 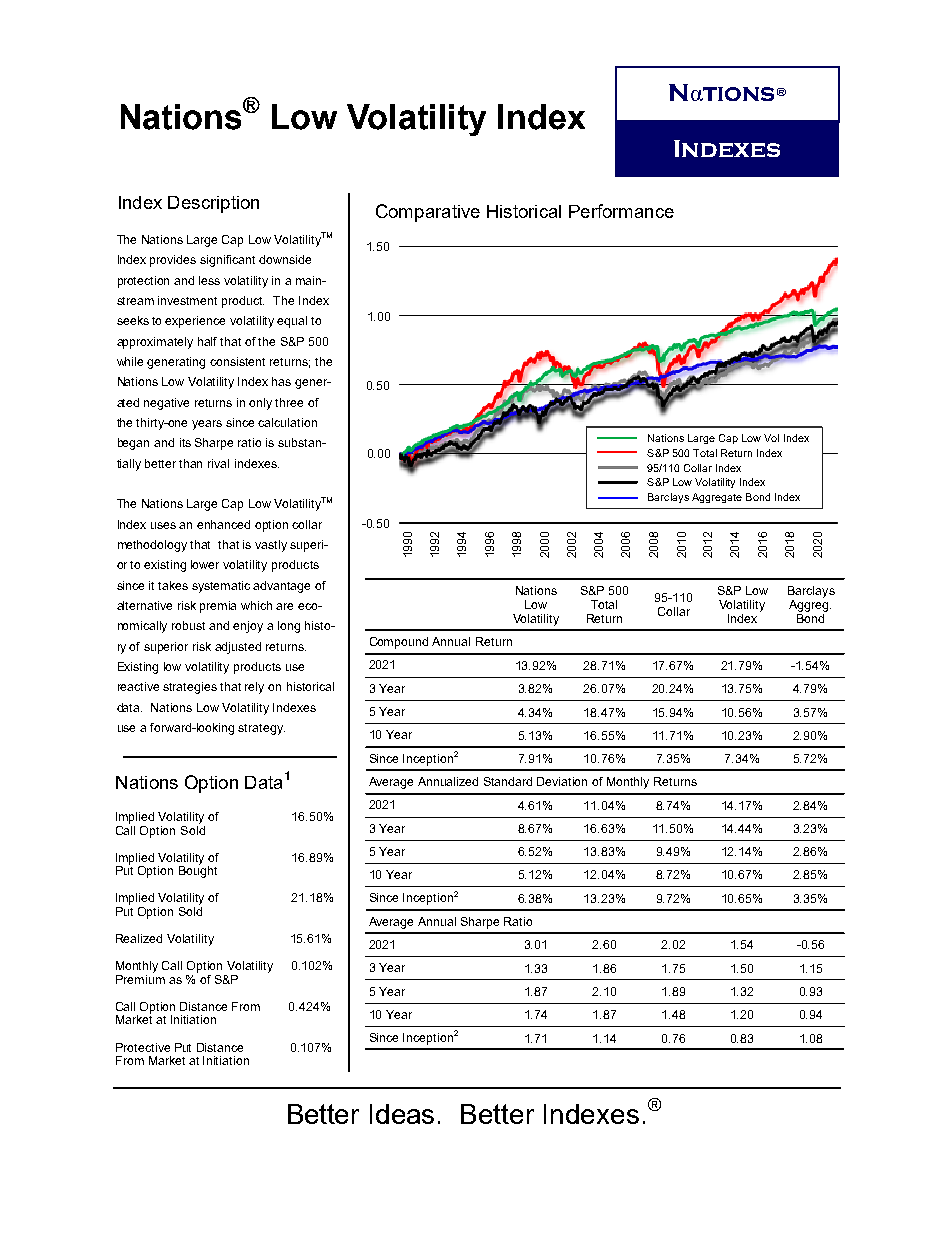 I want to click on Comparative, so click(x=428, y=213).
